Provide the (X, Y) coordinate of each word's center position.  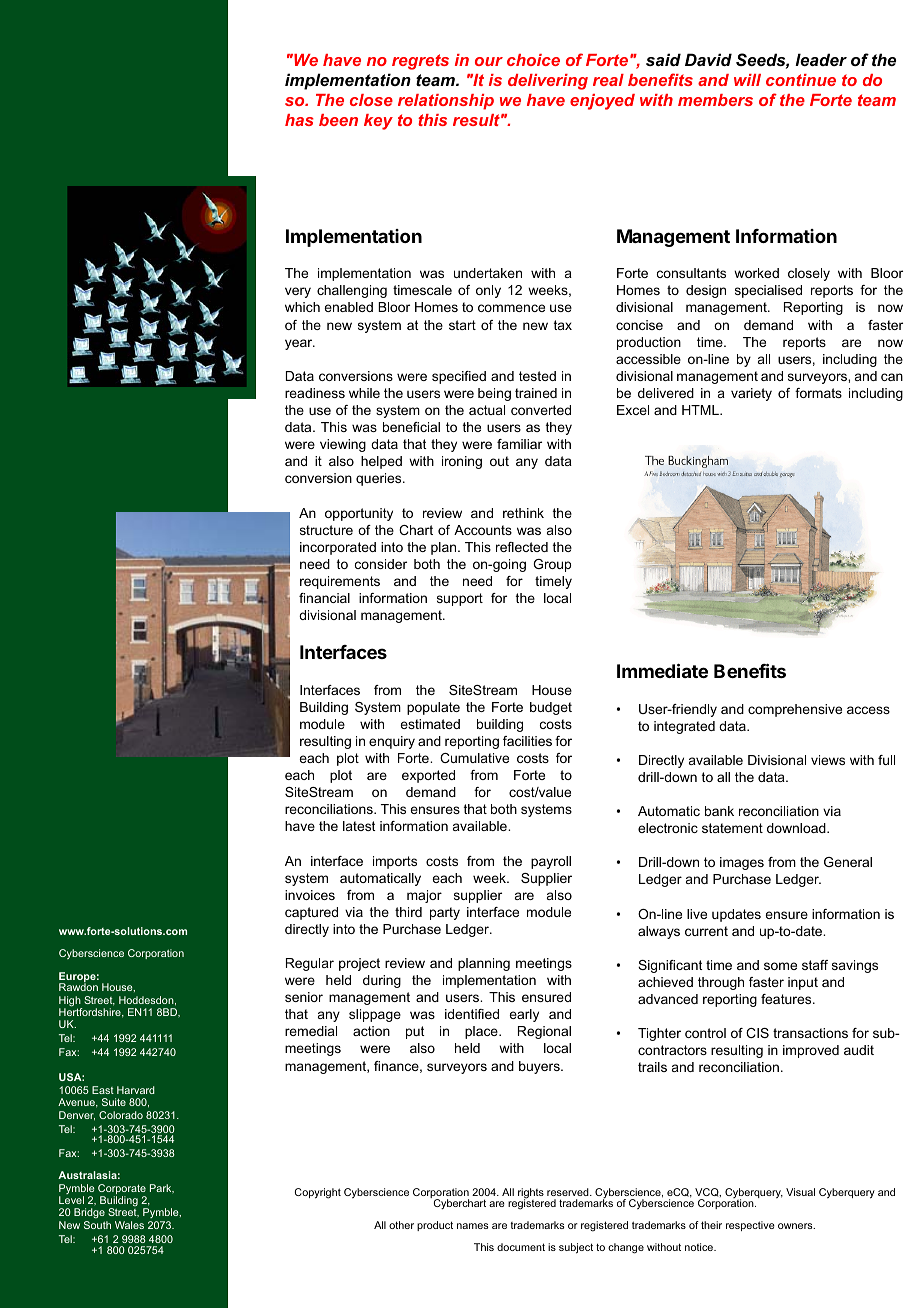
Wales (129, 1225)
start (462, 325)
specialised (768, 291)
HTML (701, 410)
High (71, 1002)
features (787, 999)
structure (326, 530)
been (338, 120)
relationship (446, 102)
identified (472, 1014)
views (828, 760)
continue (801, 80)
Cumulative (474, 758)
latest (359, 826)
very (298, 292)
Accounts (483, 530)
